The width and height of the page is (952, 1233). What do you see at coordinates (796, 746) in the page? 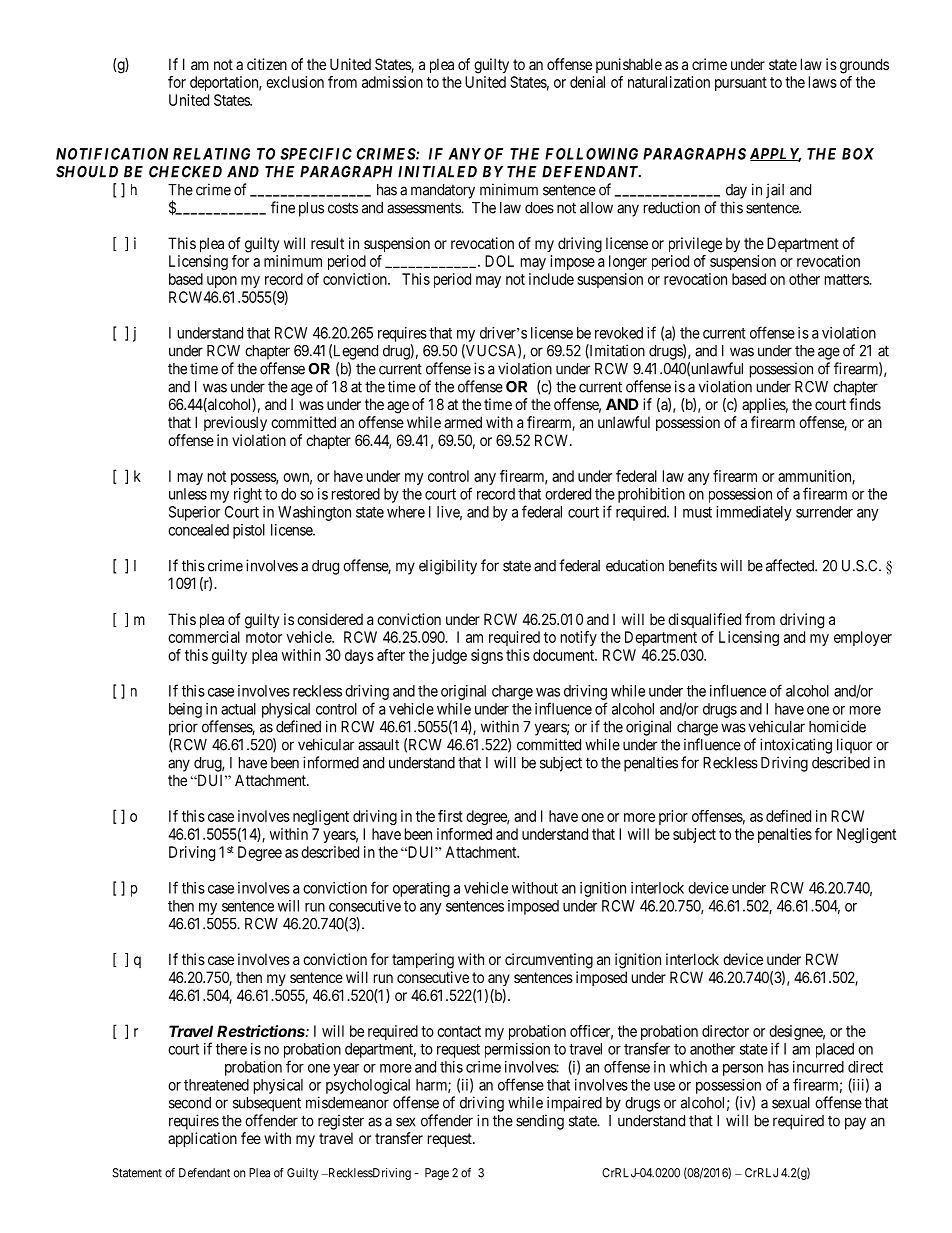
I see `intoxicating` at bounding box center [796, 746].
